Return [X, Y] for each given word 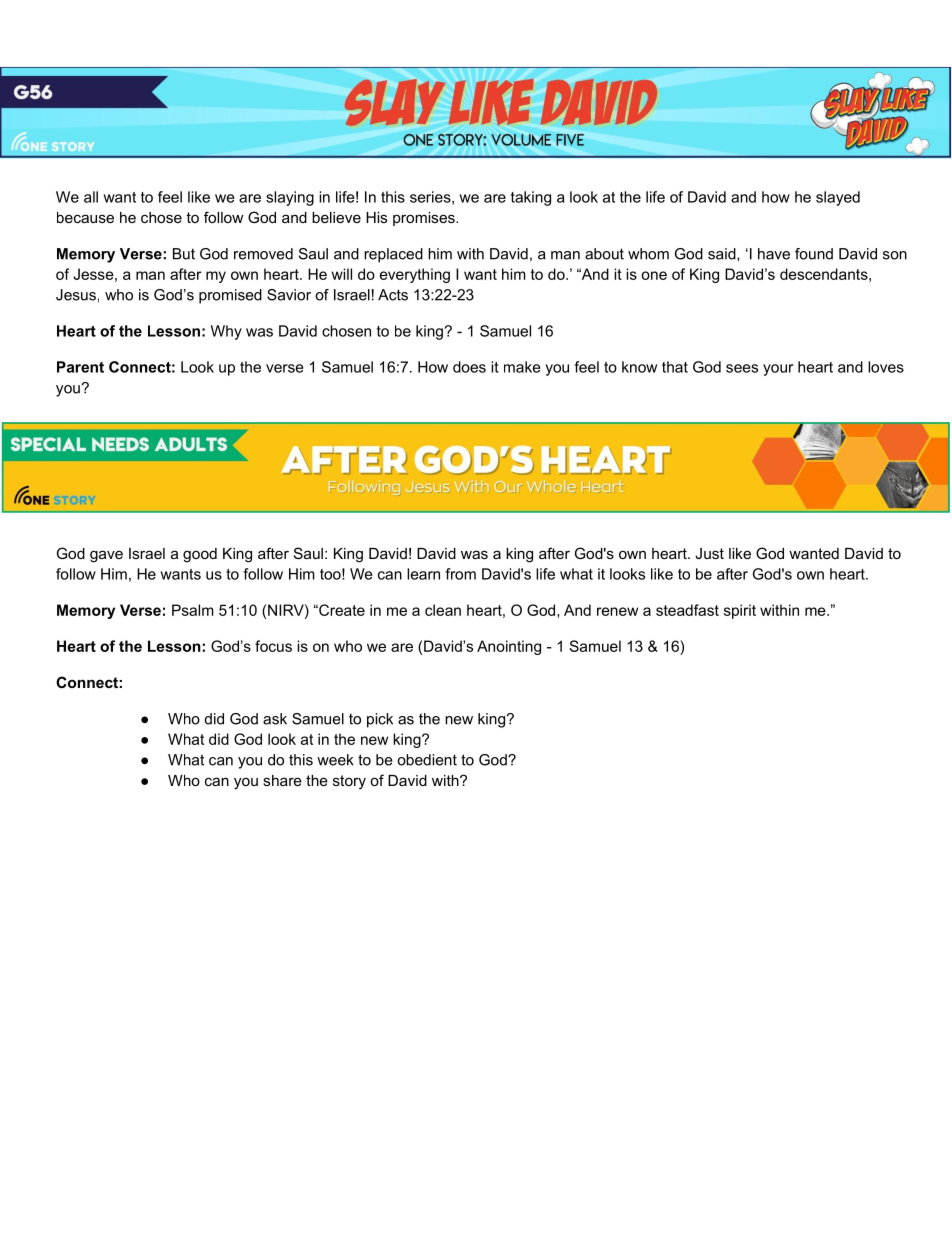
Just [709, 553]
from [460, 574]
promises [425, 219]
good [200, 555]
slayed [838, 198]
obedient [427, 760]
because [85, 217]
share [282, 780]
